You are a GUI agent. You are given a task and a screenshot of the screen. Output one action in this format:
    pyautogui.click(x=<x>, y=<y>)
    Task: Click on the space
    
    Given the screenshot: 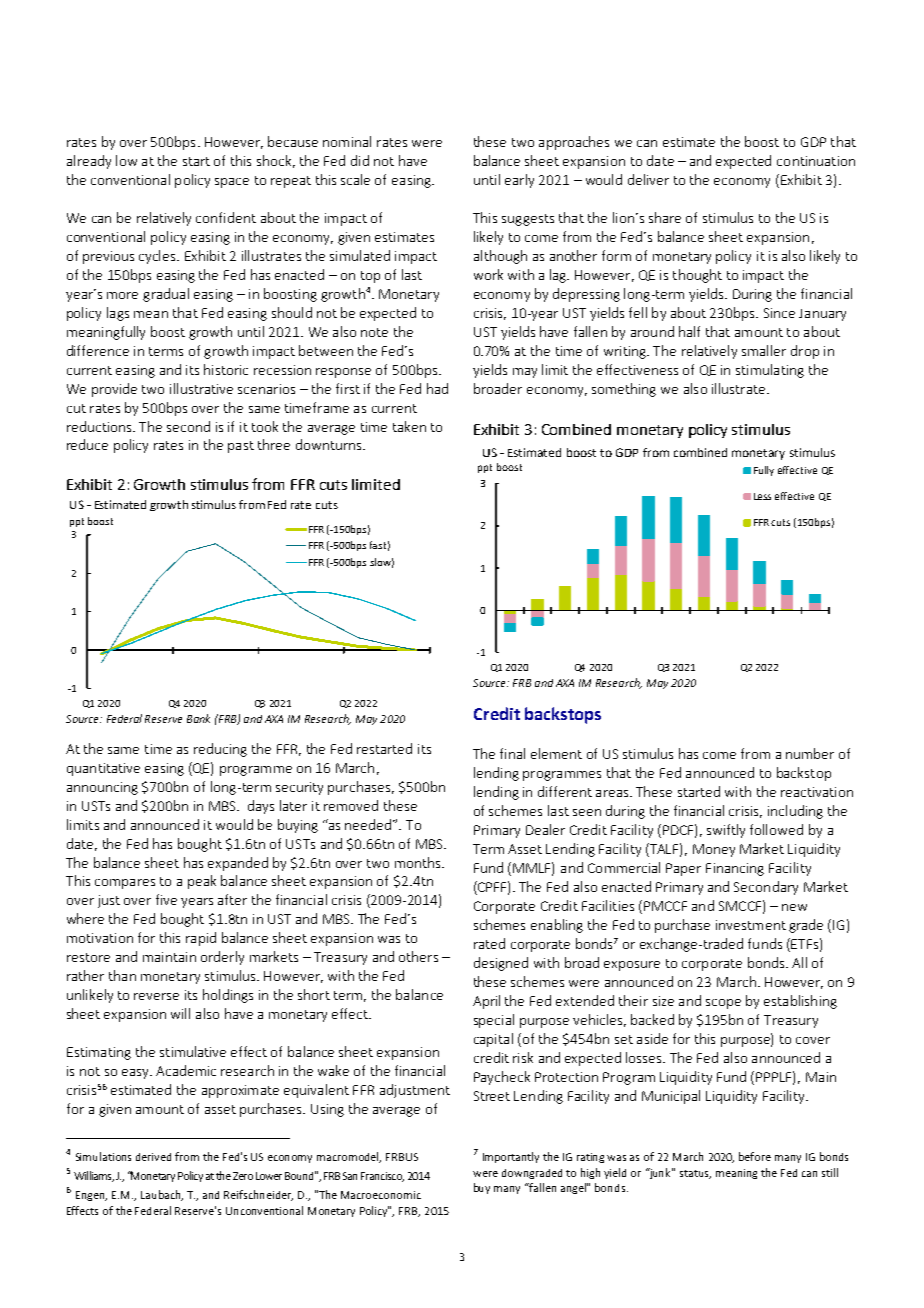 What is the action you would take?
    pyautogui.click(x=232, y=183)
